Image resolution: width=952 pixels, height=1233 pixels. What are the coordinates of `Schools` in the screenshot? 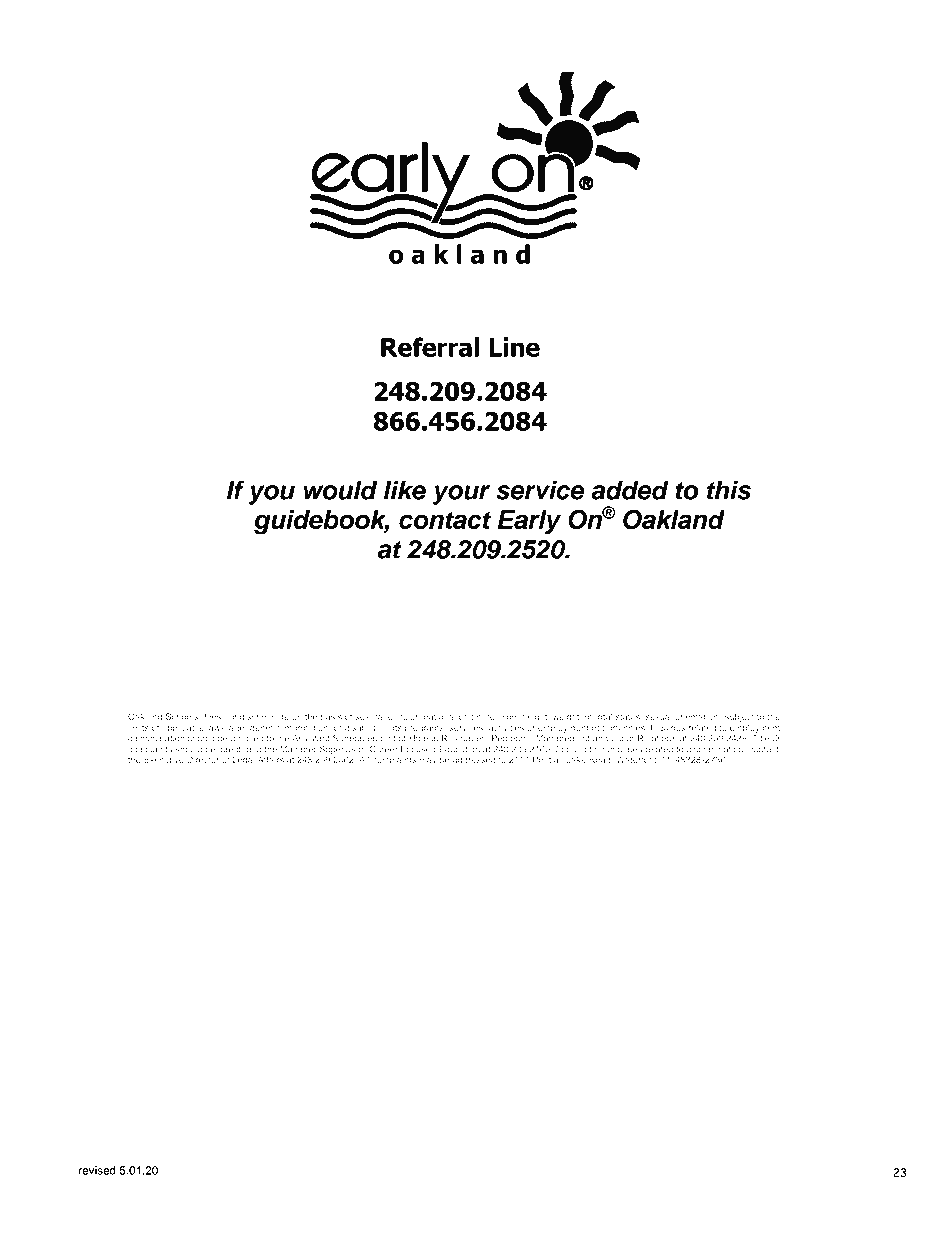 It's located at (182, 716).
